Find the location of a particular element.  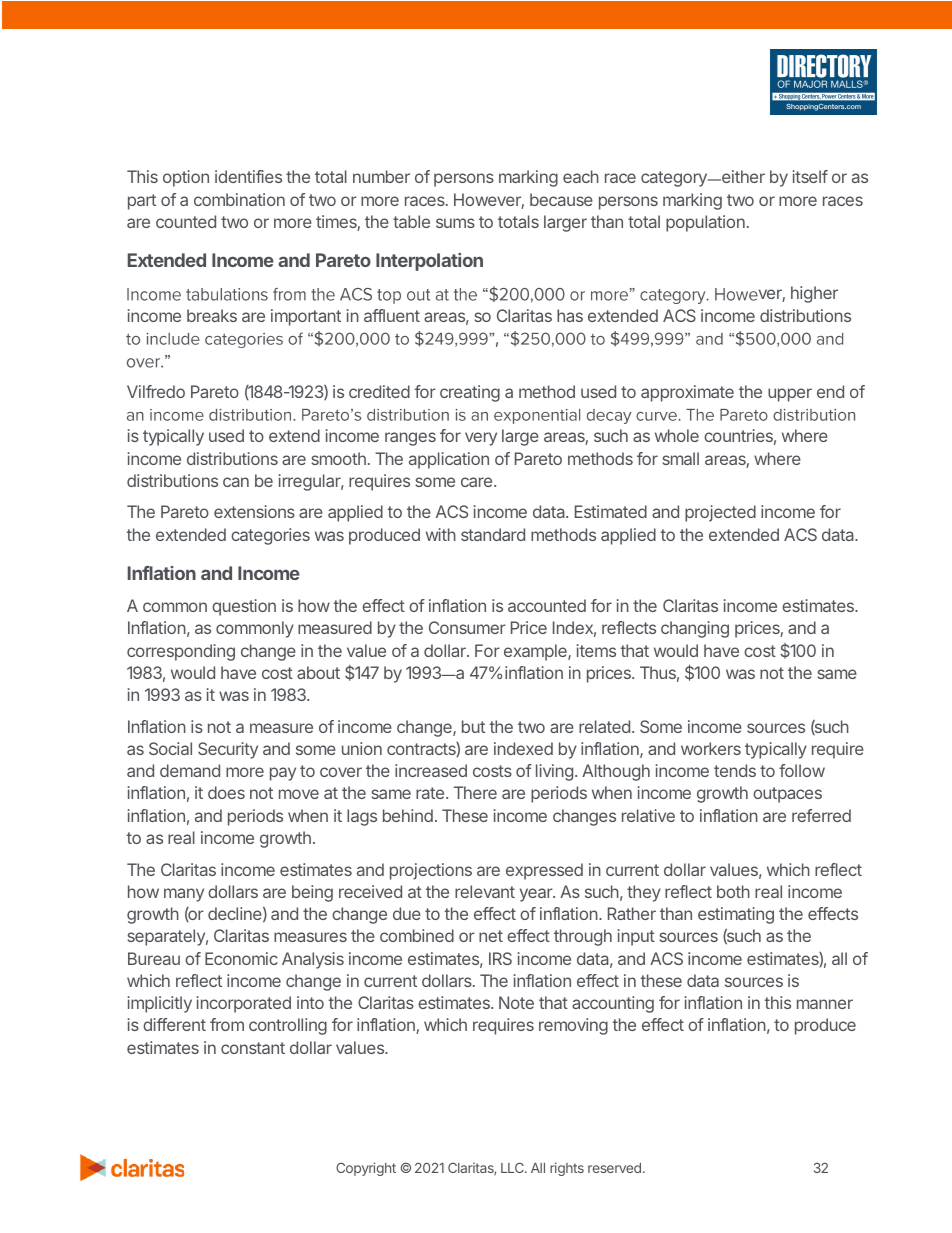

projected is located at coordinates (720, 513).
